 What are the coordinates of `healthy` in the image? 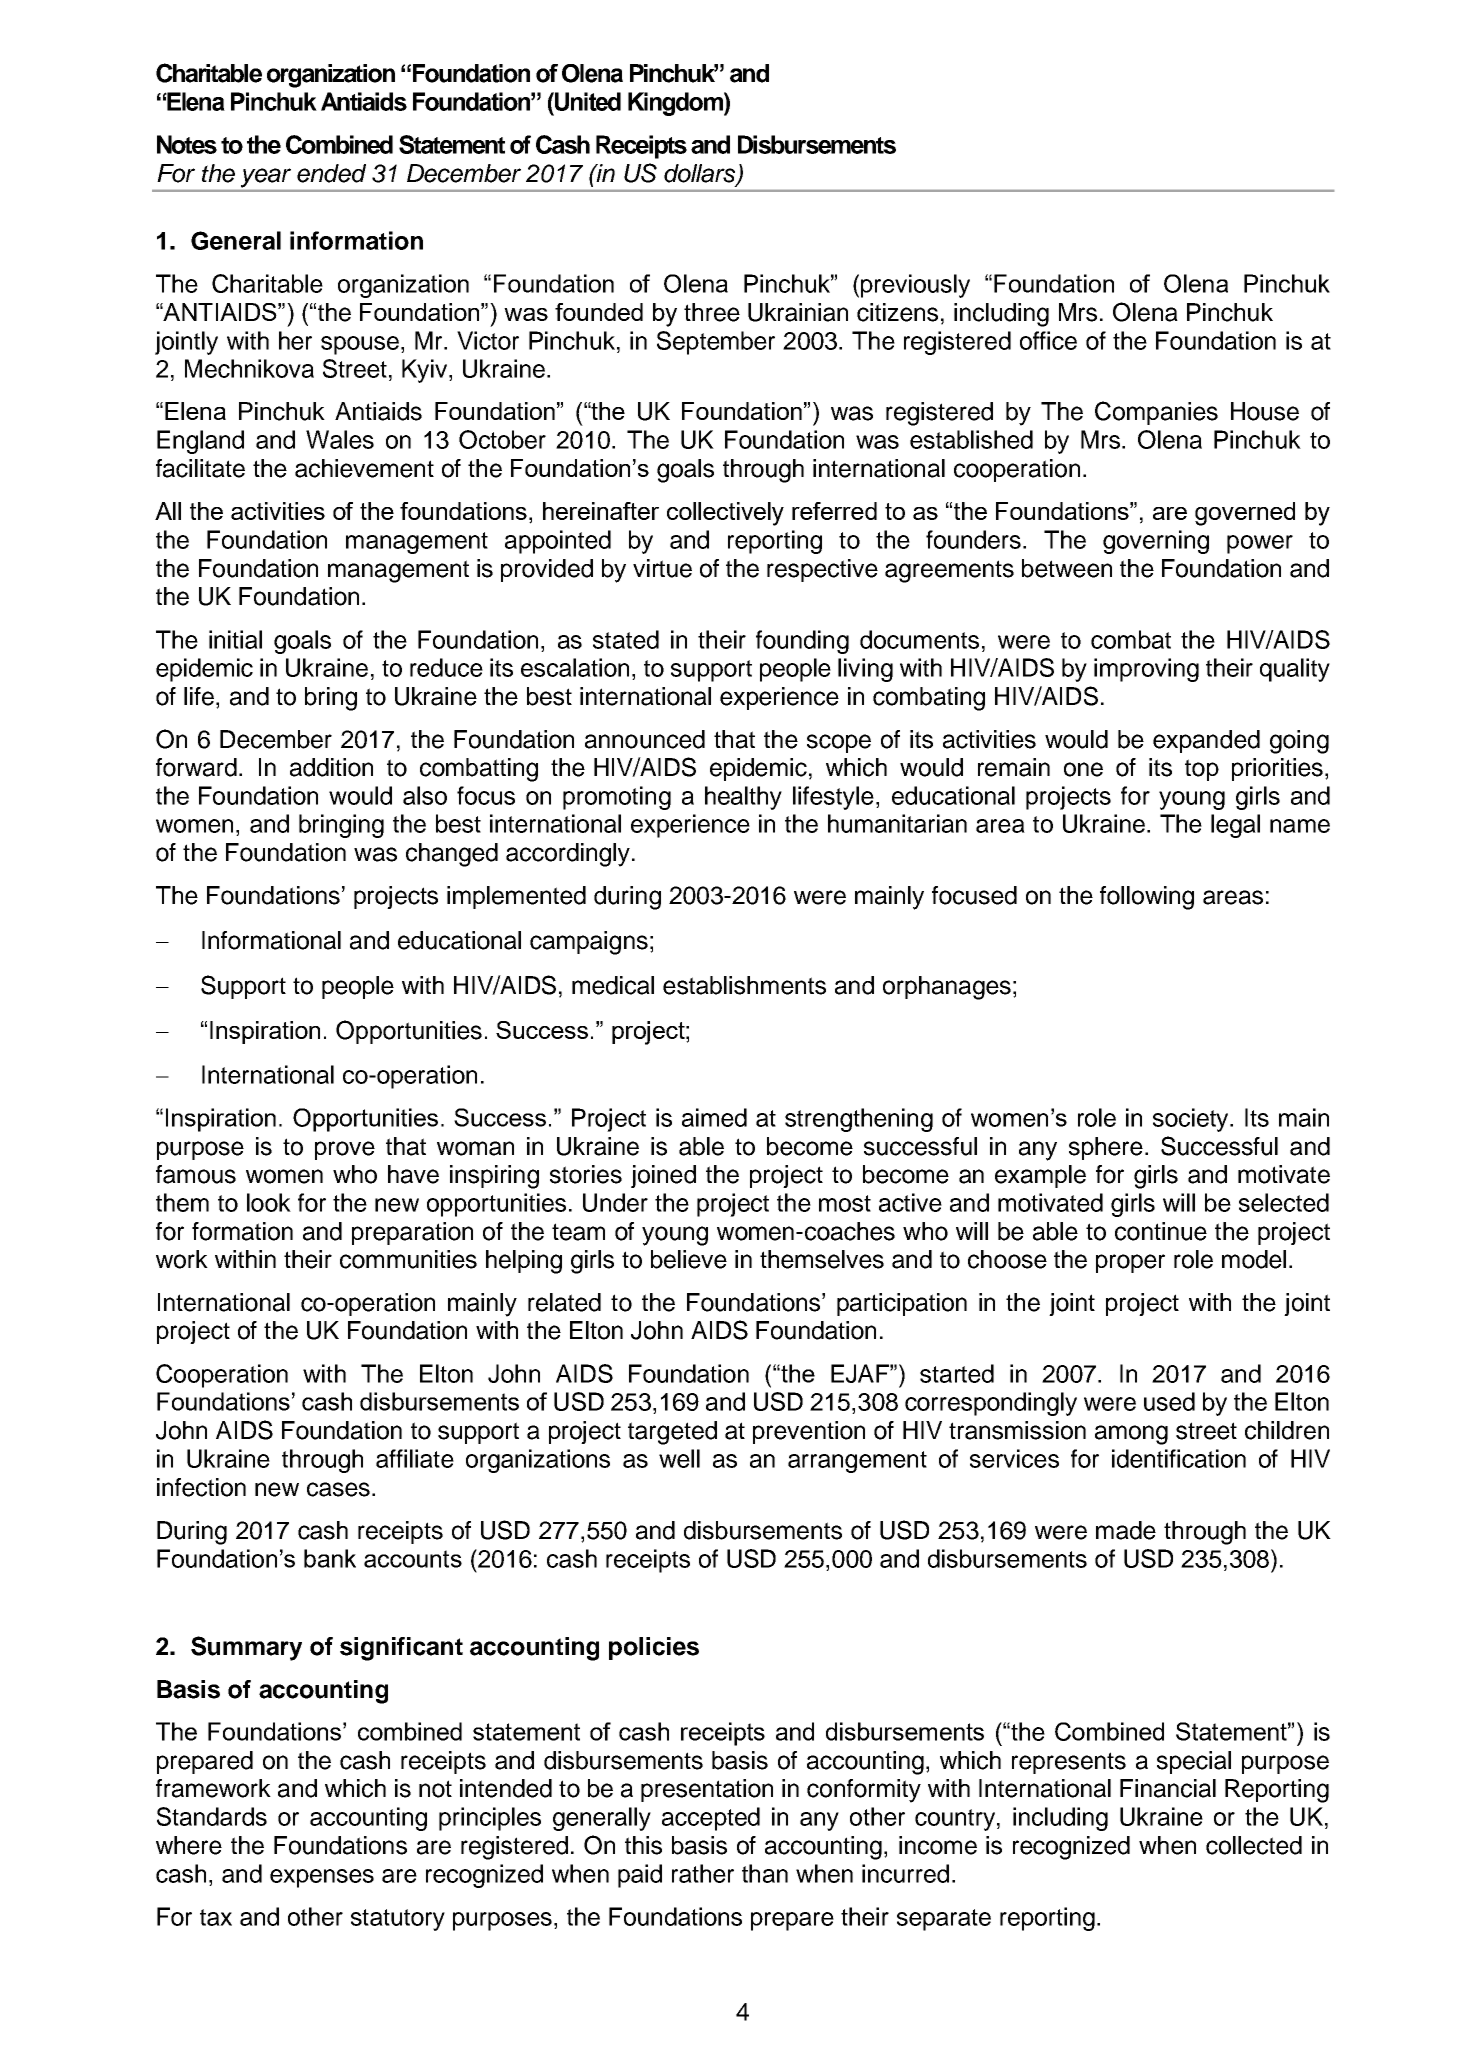 It's located at (743, 798).
